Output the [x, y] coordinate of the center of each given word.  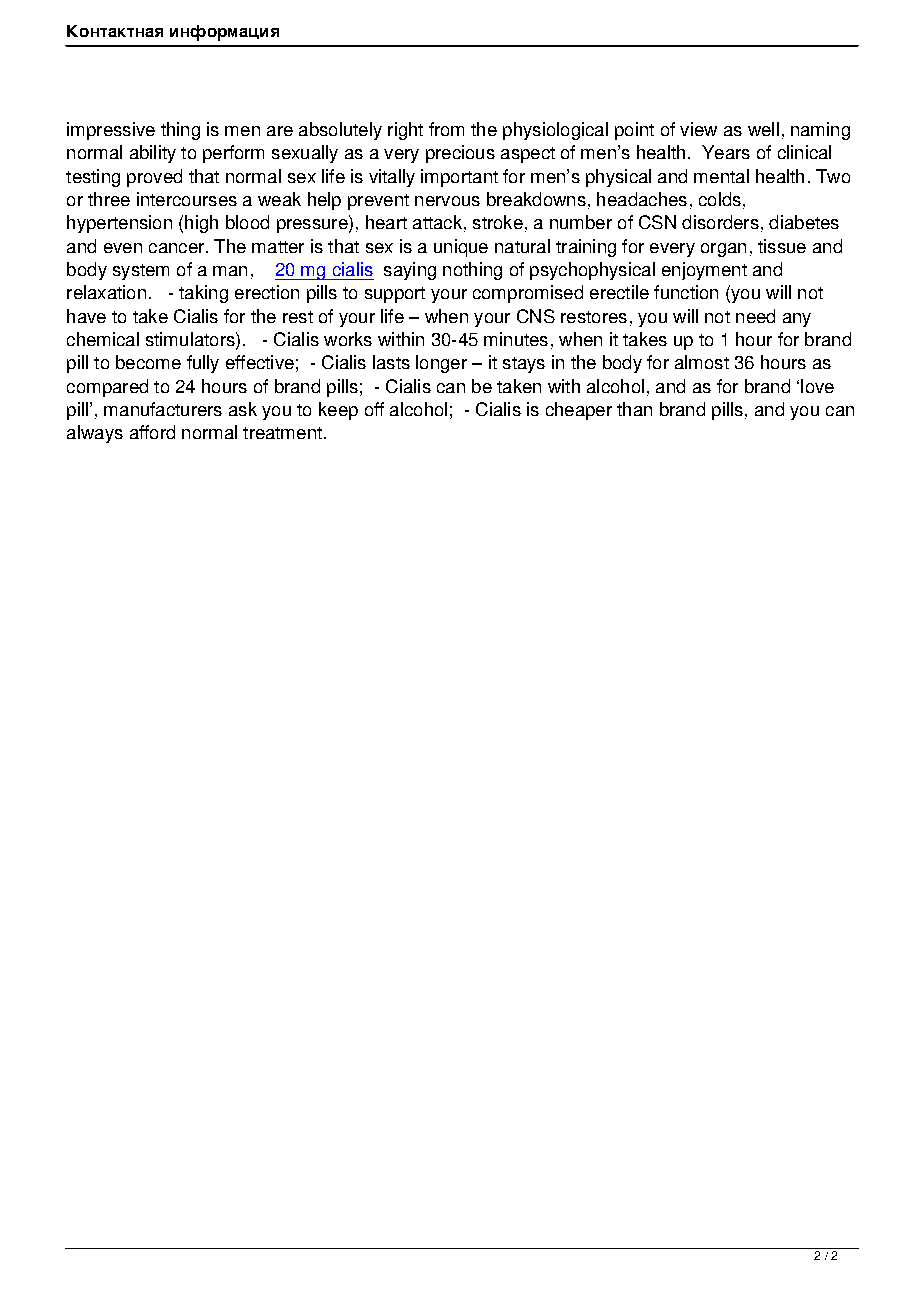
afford [152, 432]
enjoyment [704, 271]
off [374, 409]
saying [410, 271]
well [763, 129]
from [446, 129]
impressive [111, 131]
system [141, 272]
